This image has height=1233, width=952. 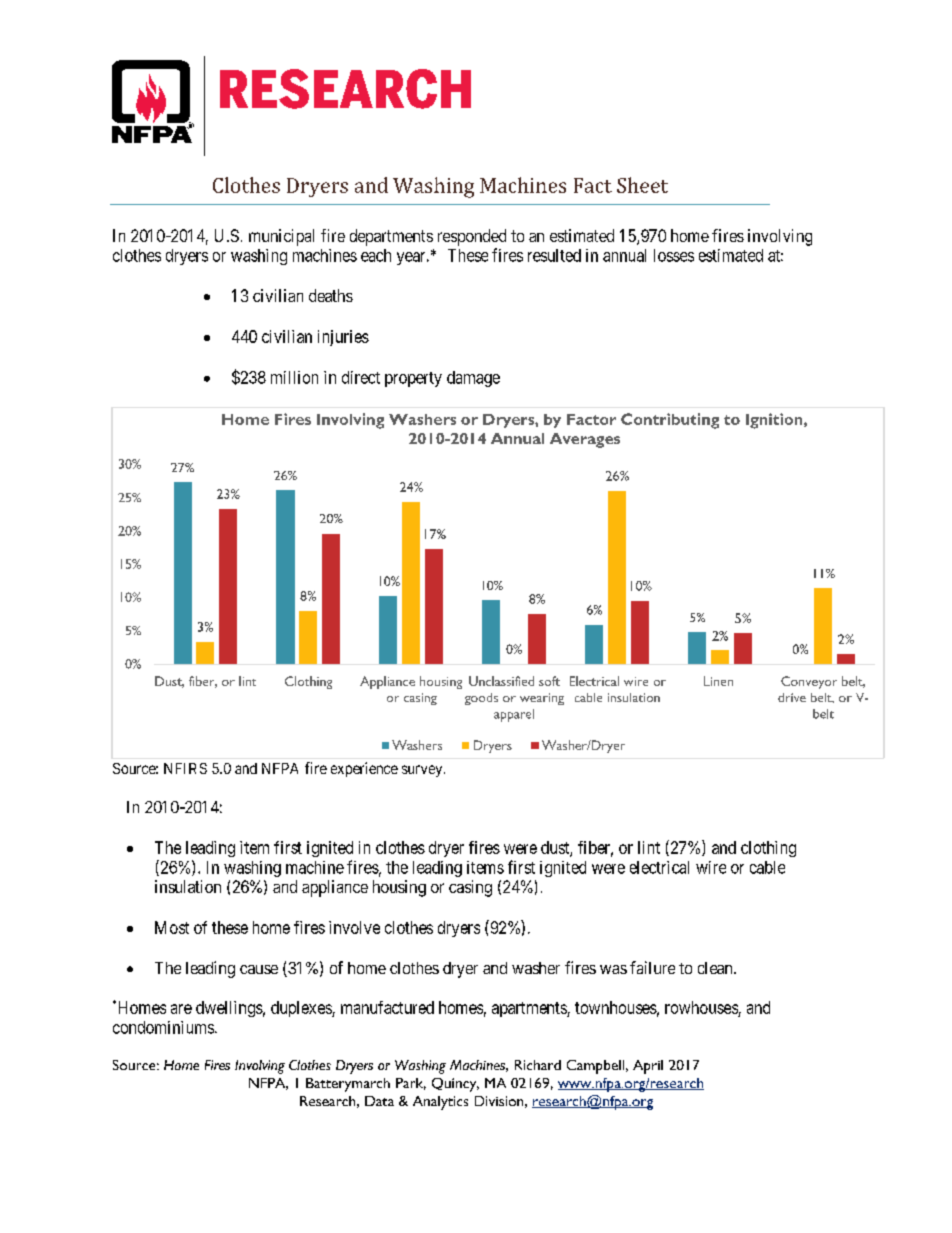 I want to click on Linen, so click(x=718, y=681).
